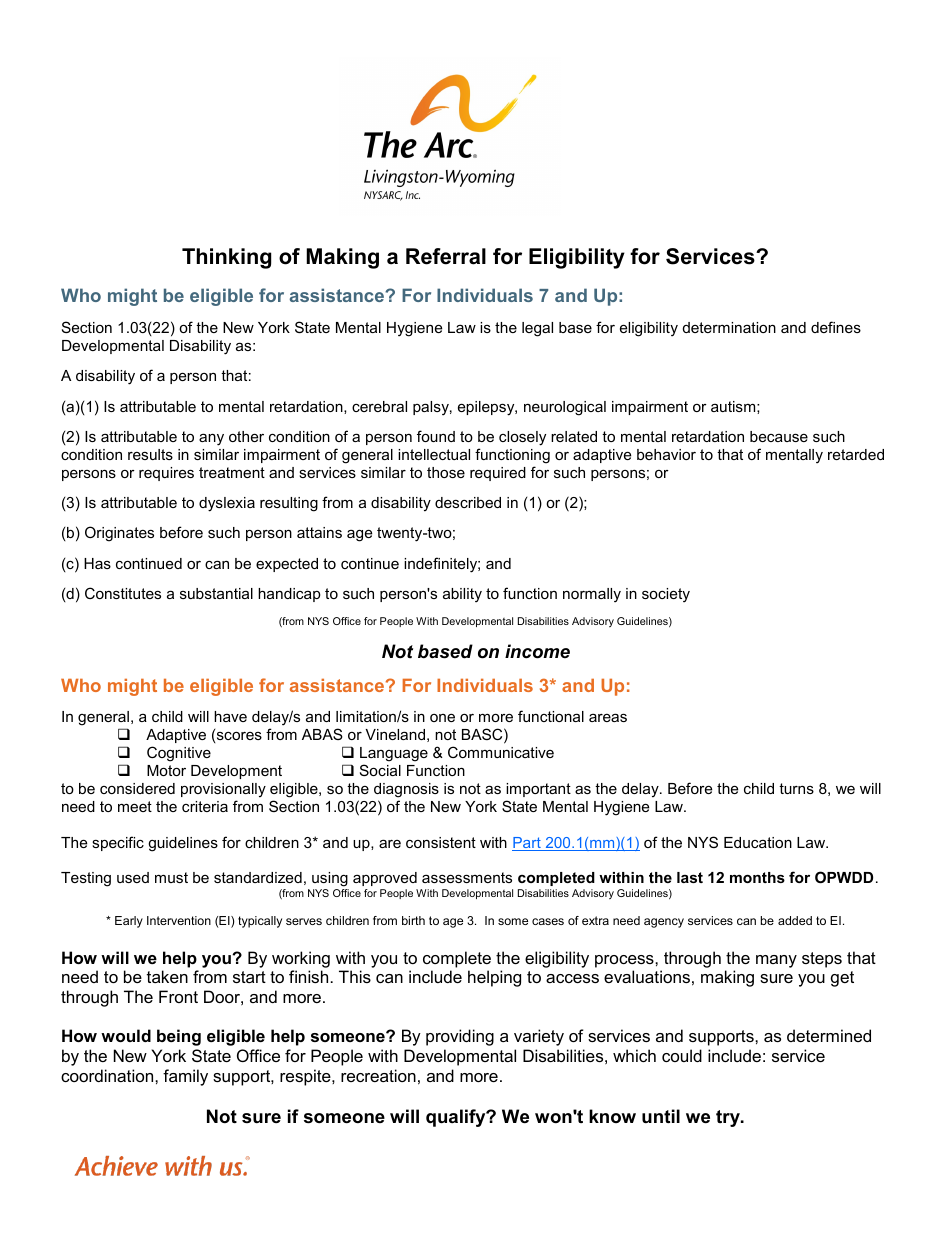 Image resolution: width=952 pixels, height=1233 pixels. I want to click on Thinking, so click(226, 258).
